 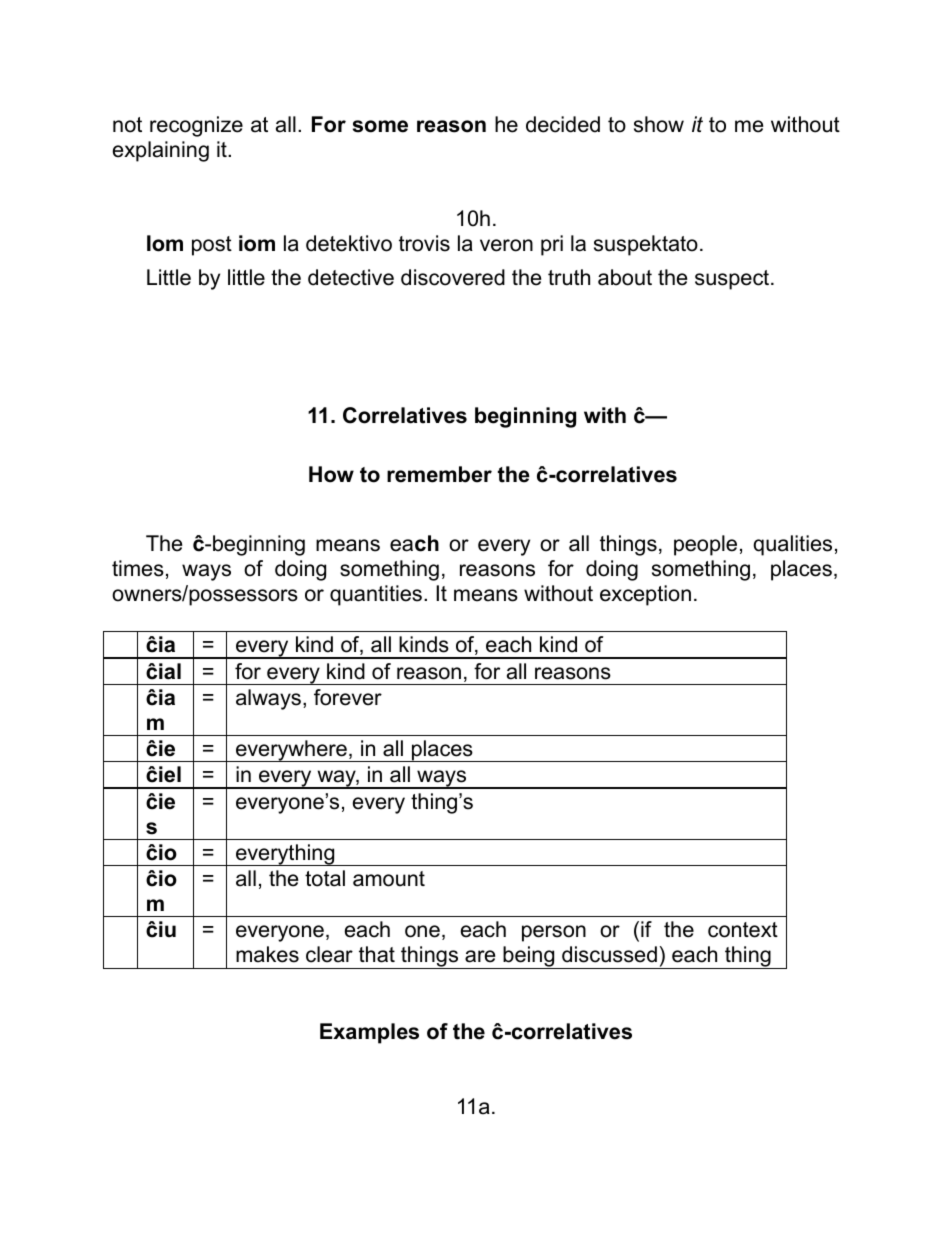 I want to click on show, so click(x=659, y=124).
